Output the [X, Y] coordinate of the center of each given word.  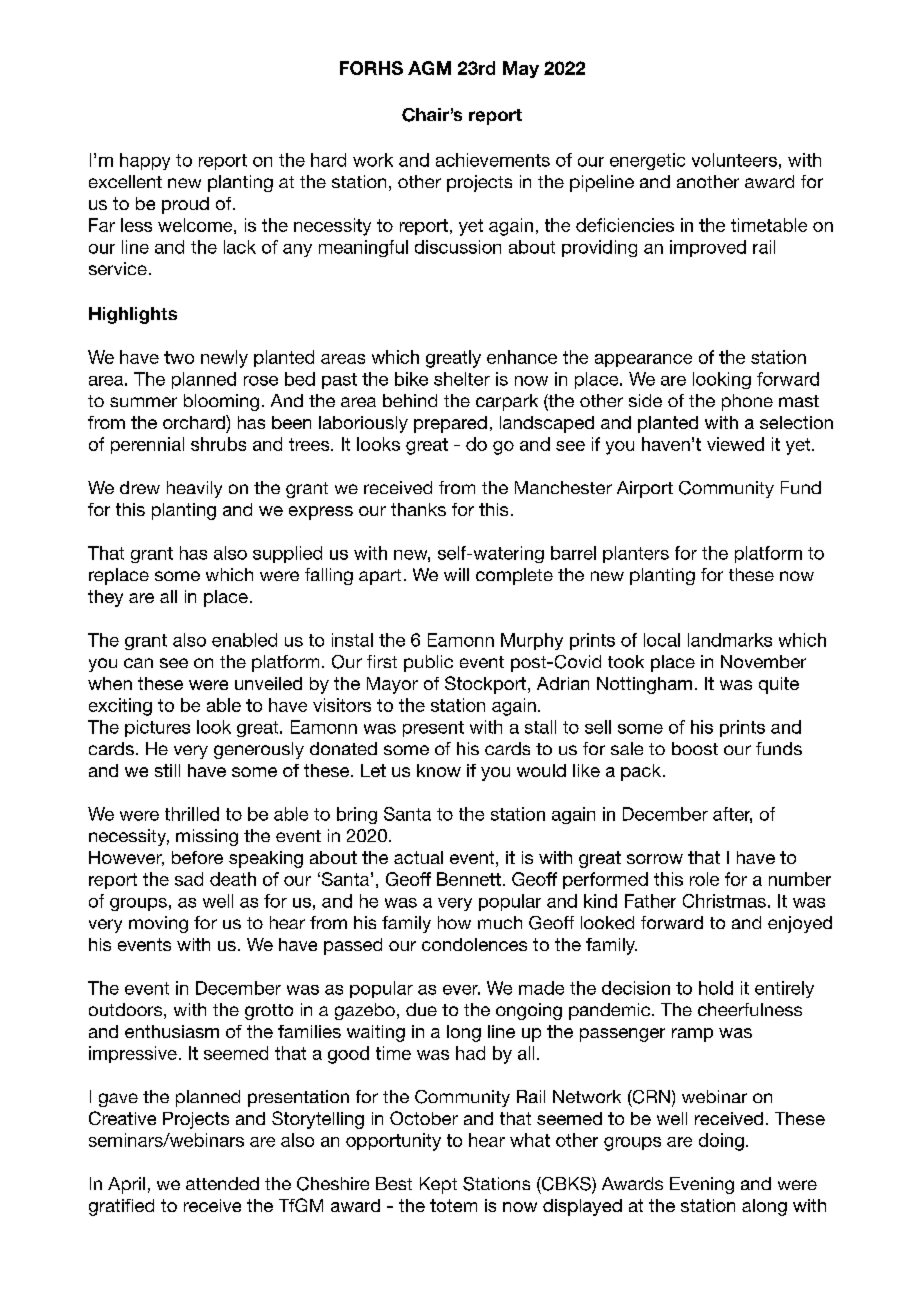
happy [145, 161]
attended [222, 1183]
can [138, 663]
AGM [429, 68]
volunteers [734, 160]
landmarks [730, 640]
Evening [702, 1185]
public [428, 663]
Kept [438, 1185]
